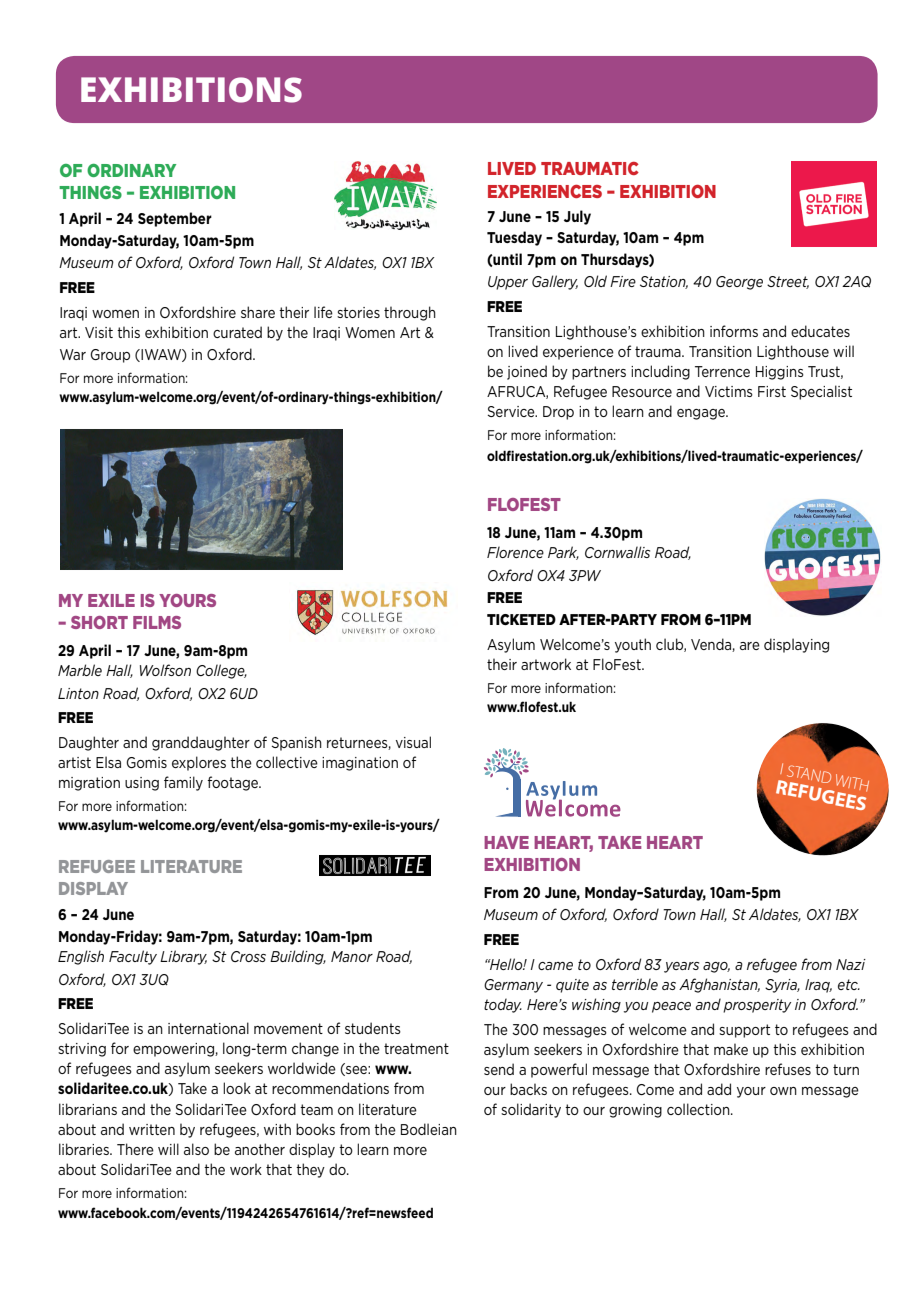 Image resolution: width=924 pixels, height=1308 pixels. What do you see at coordinates (633, 645) in the screenshot?
I see `youth` at bounding box center [633, 645].
